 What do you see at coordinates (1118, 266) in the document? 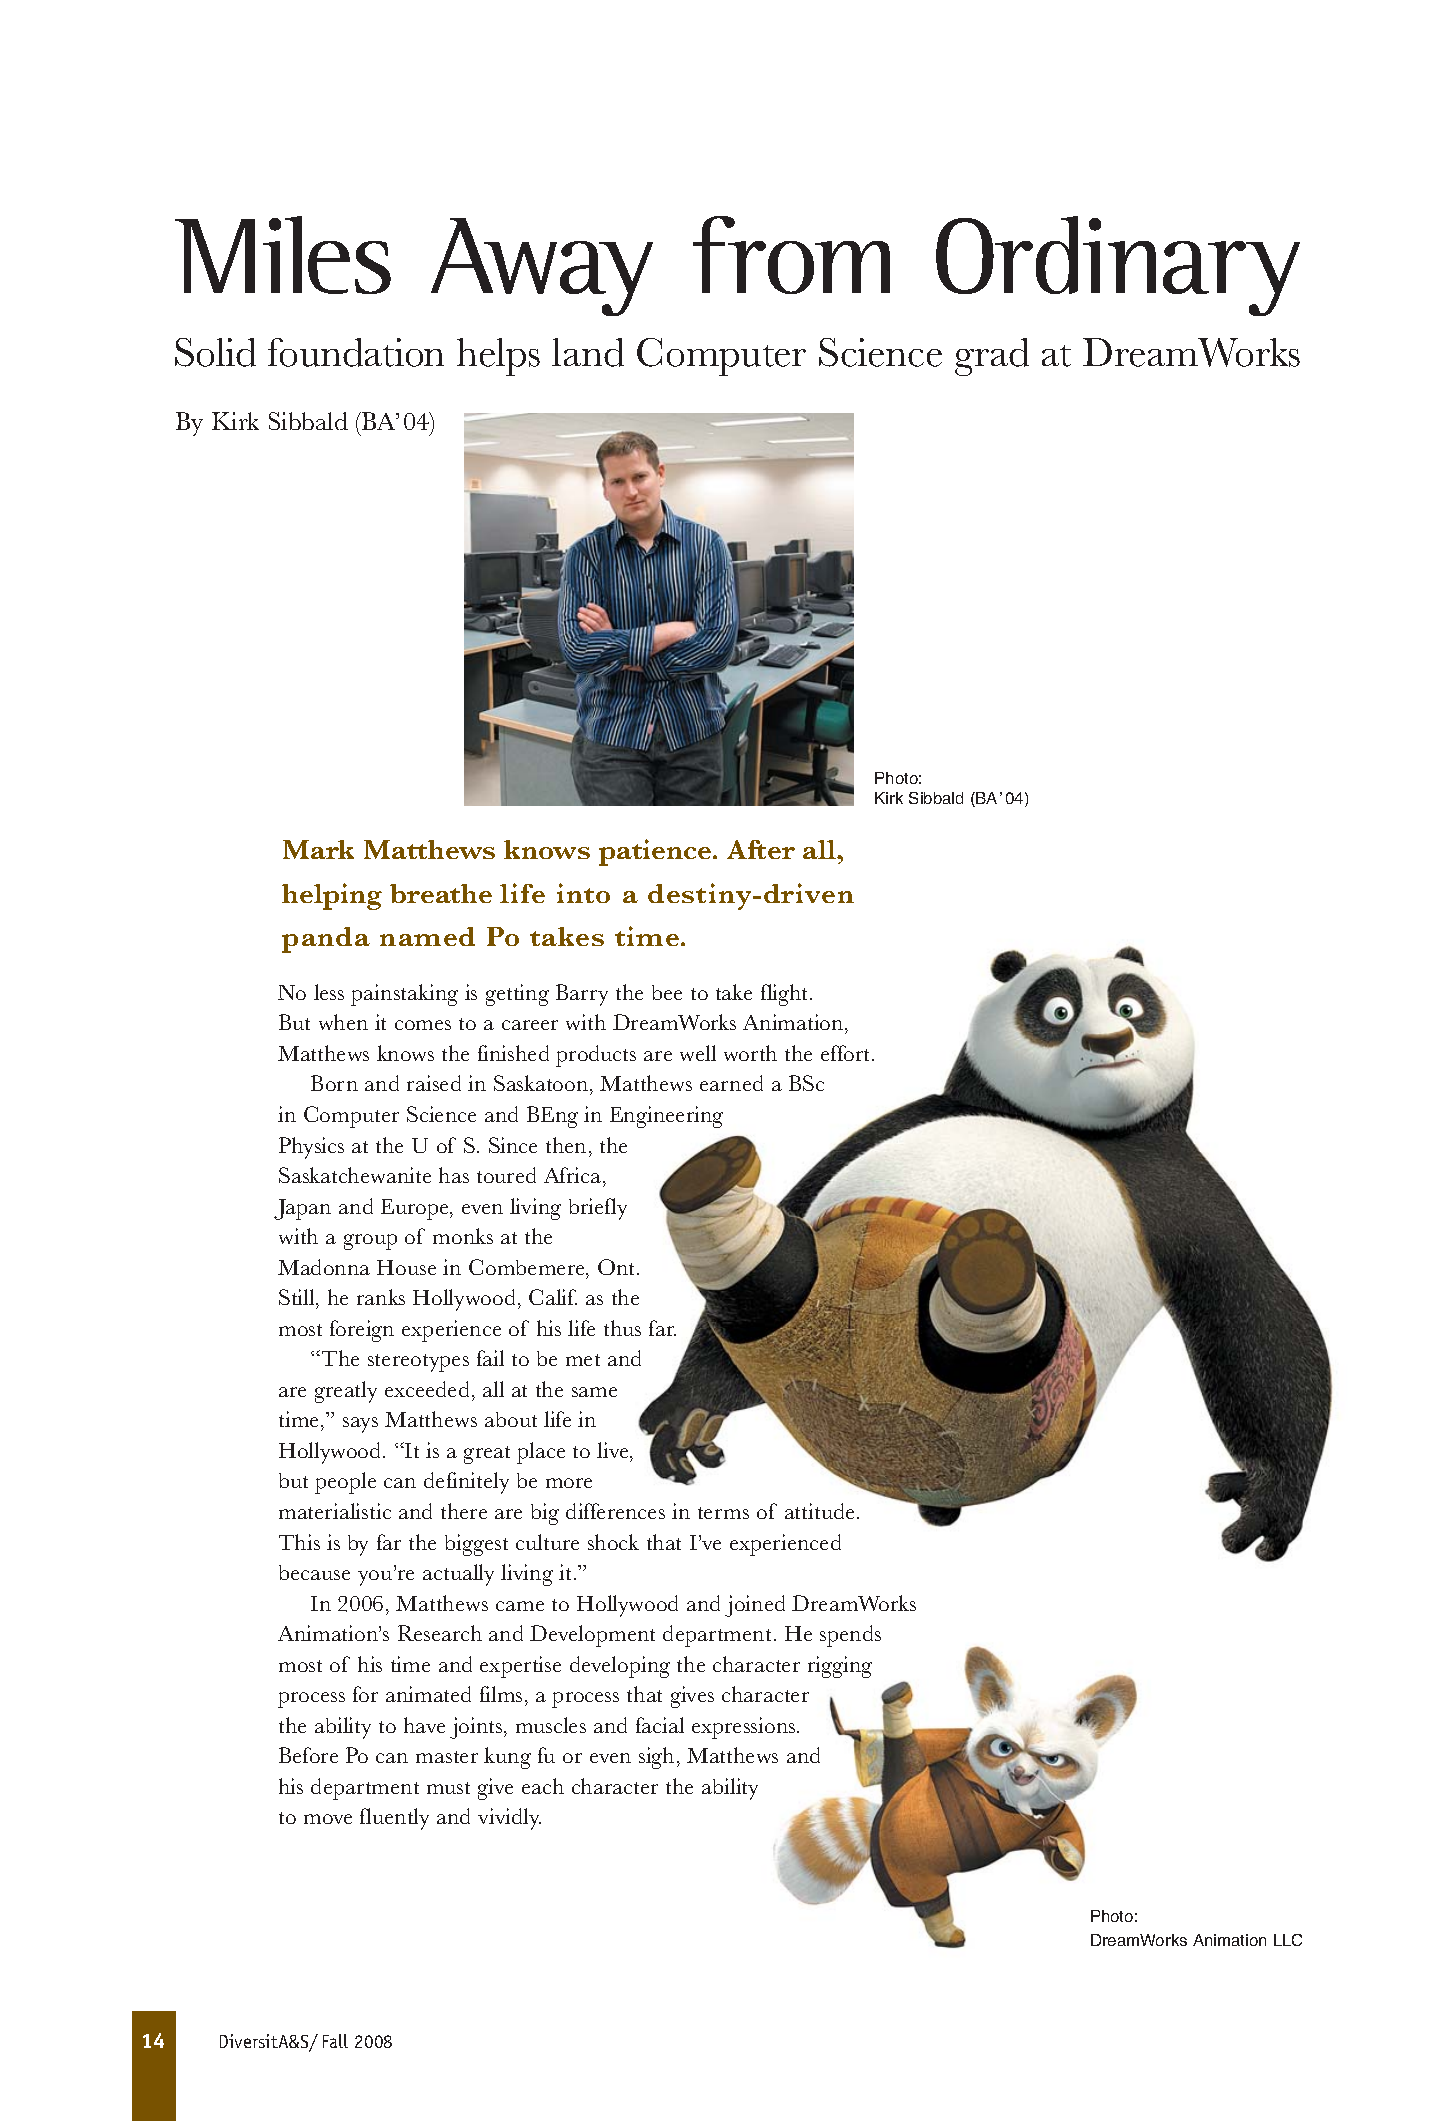
I see `Ordinary` at bounding box center [1118, 266].
